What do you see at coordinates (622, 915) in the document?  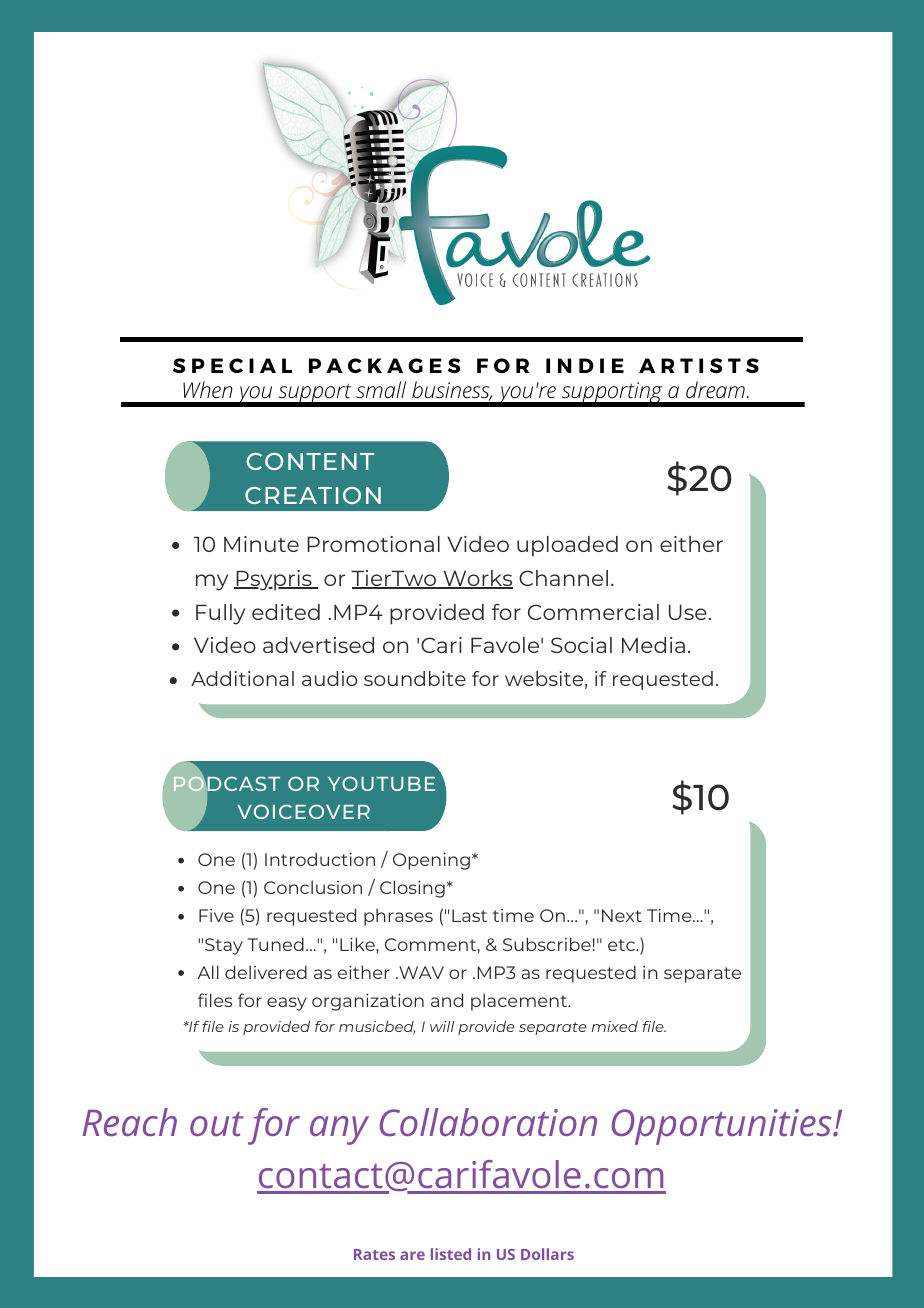 I see `Next` at bounding box center [622, 915].
